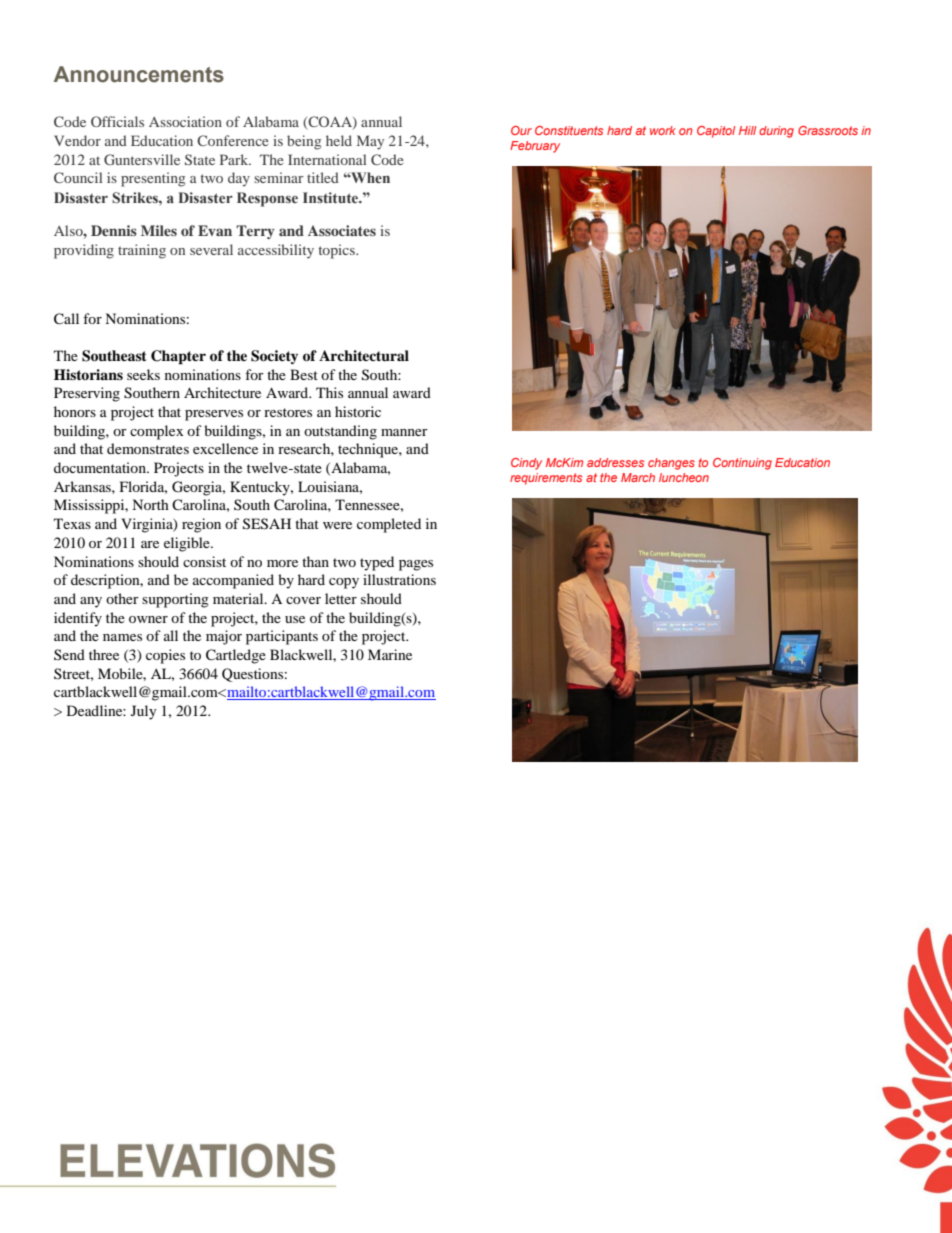 The width and height of the page is (952, 1233). What do you see at coordinates (142, 251) in the page?
I see `training` at bounding box center [142, 251].
